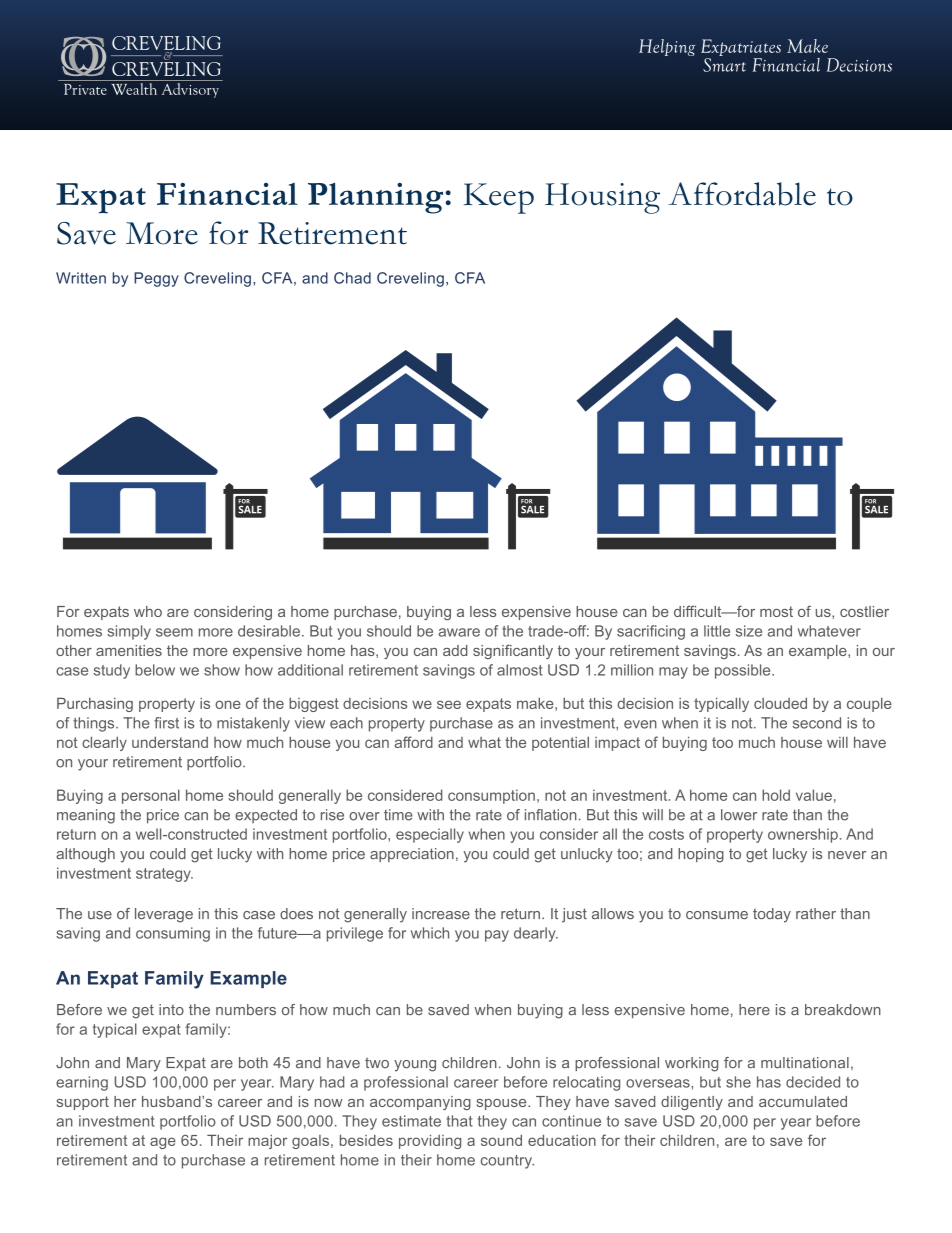 Image resolution: width=952 pixels, height=1233 pixels. What do you see at coordinates (173, 934) in the image?
I see `consuming` at bounding box center [173, 934].
